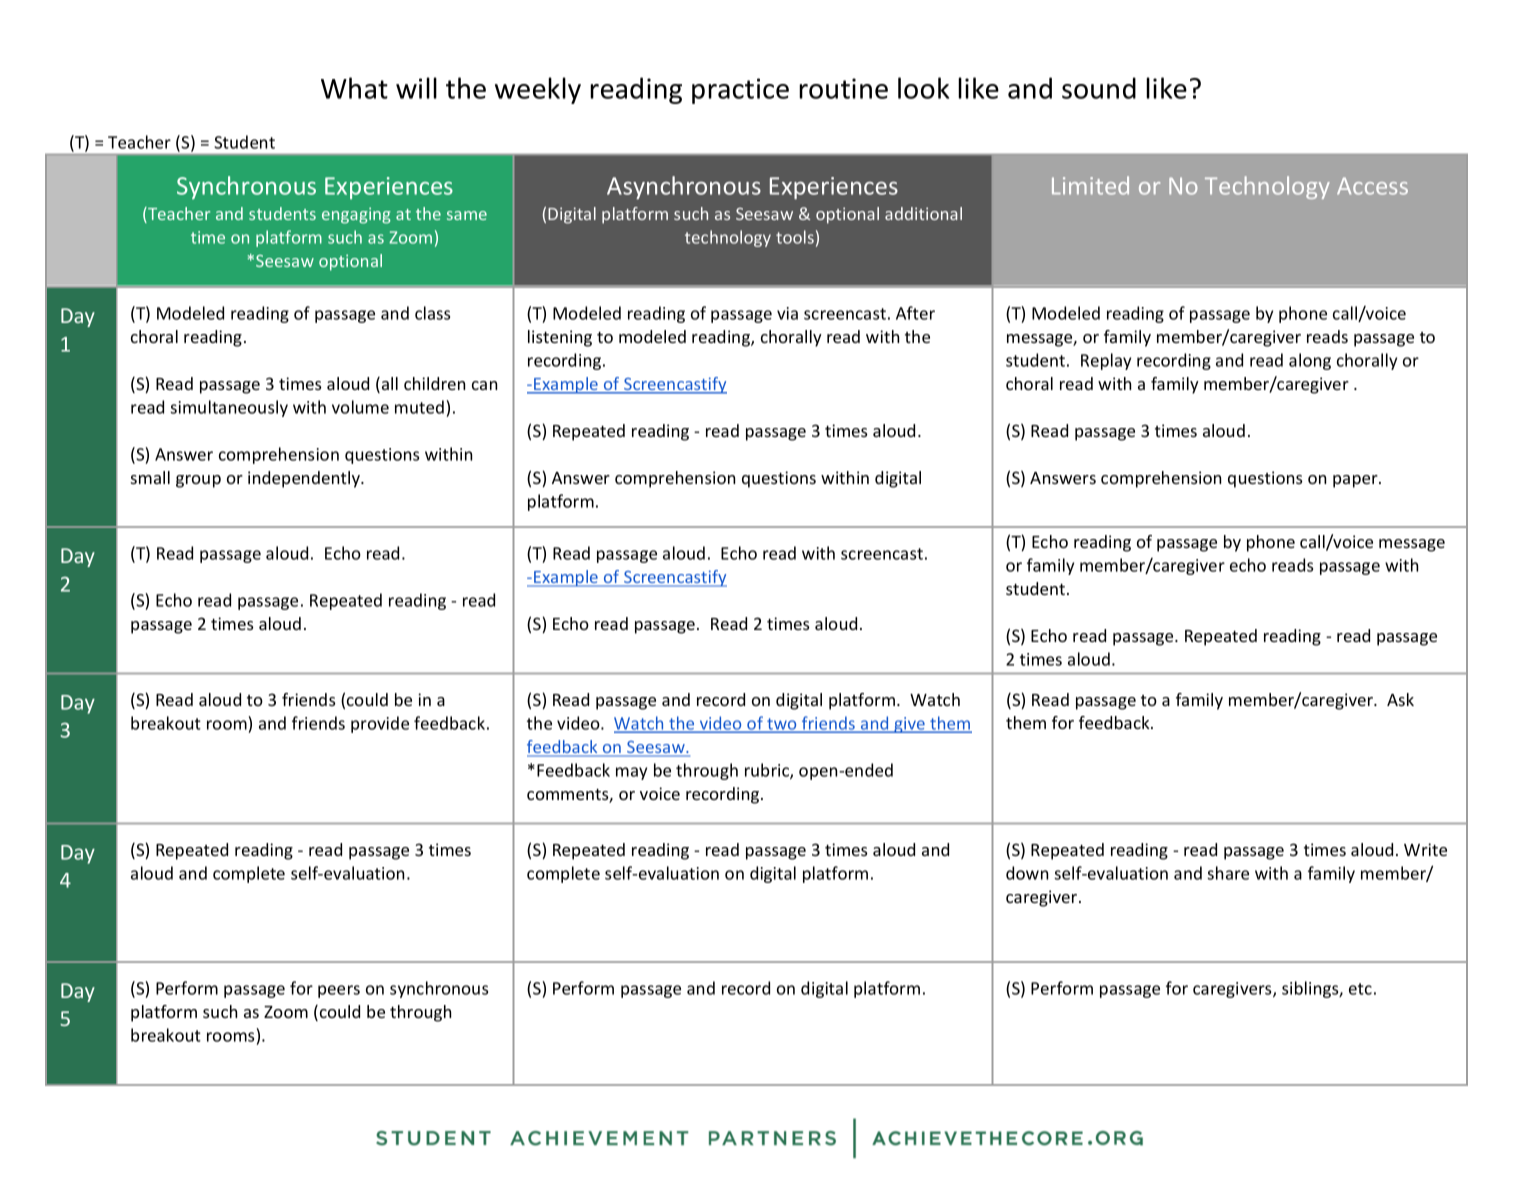 This screenshot has width=1523, height=1177. Describe the element at coordinates (1099, 88) in the screenshot. I see `sound` at that location.
